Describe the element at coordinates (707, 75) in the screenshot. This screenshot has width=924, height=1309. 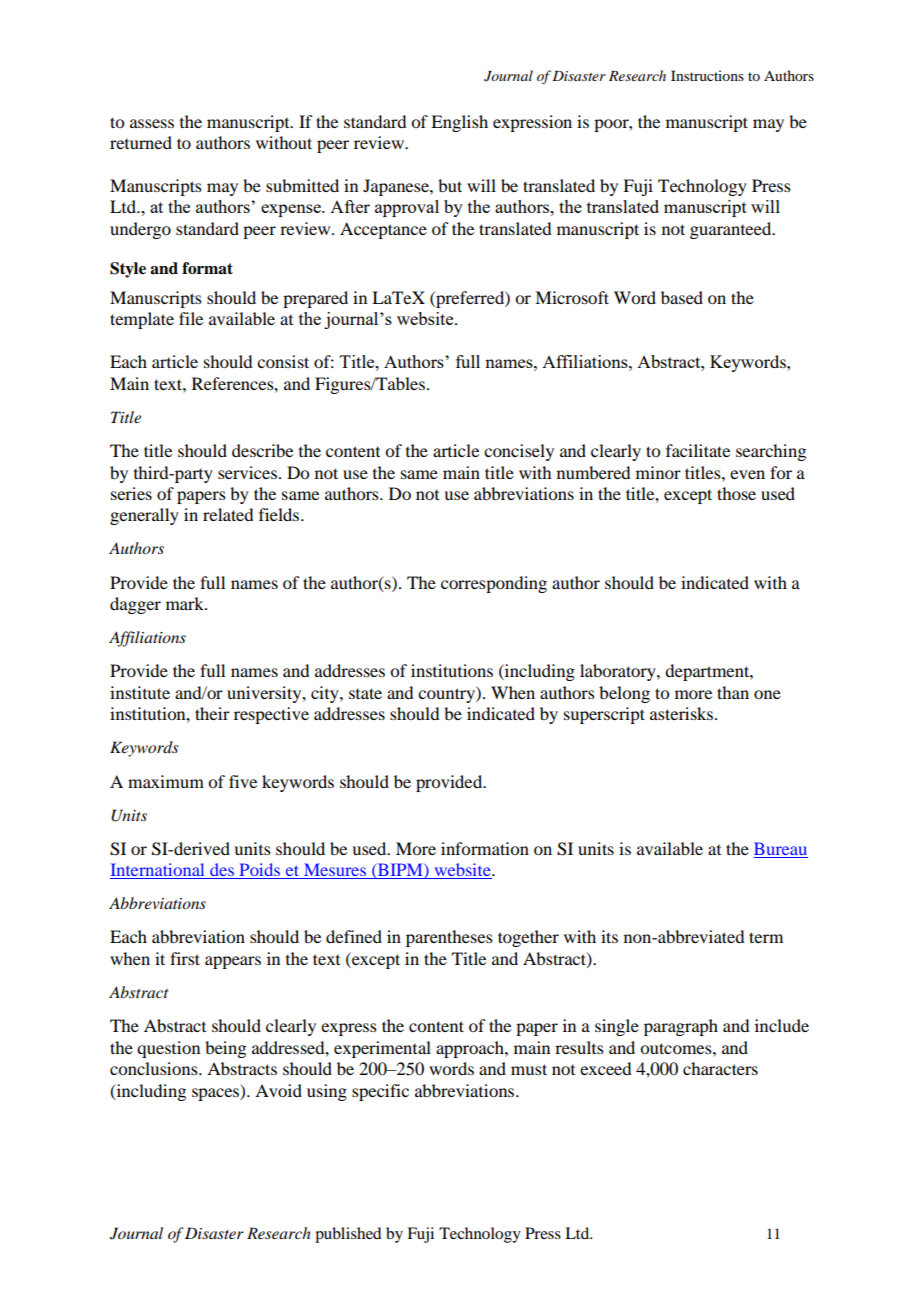
I see `Instructions` at that location.
